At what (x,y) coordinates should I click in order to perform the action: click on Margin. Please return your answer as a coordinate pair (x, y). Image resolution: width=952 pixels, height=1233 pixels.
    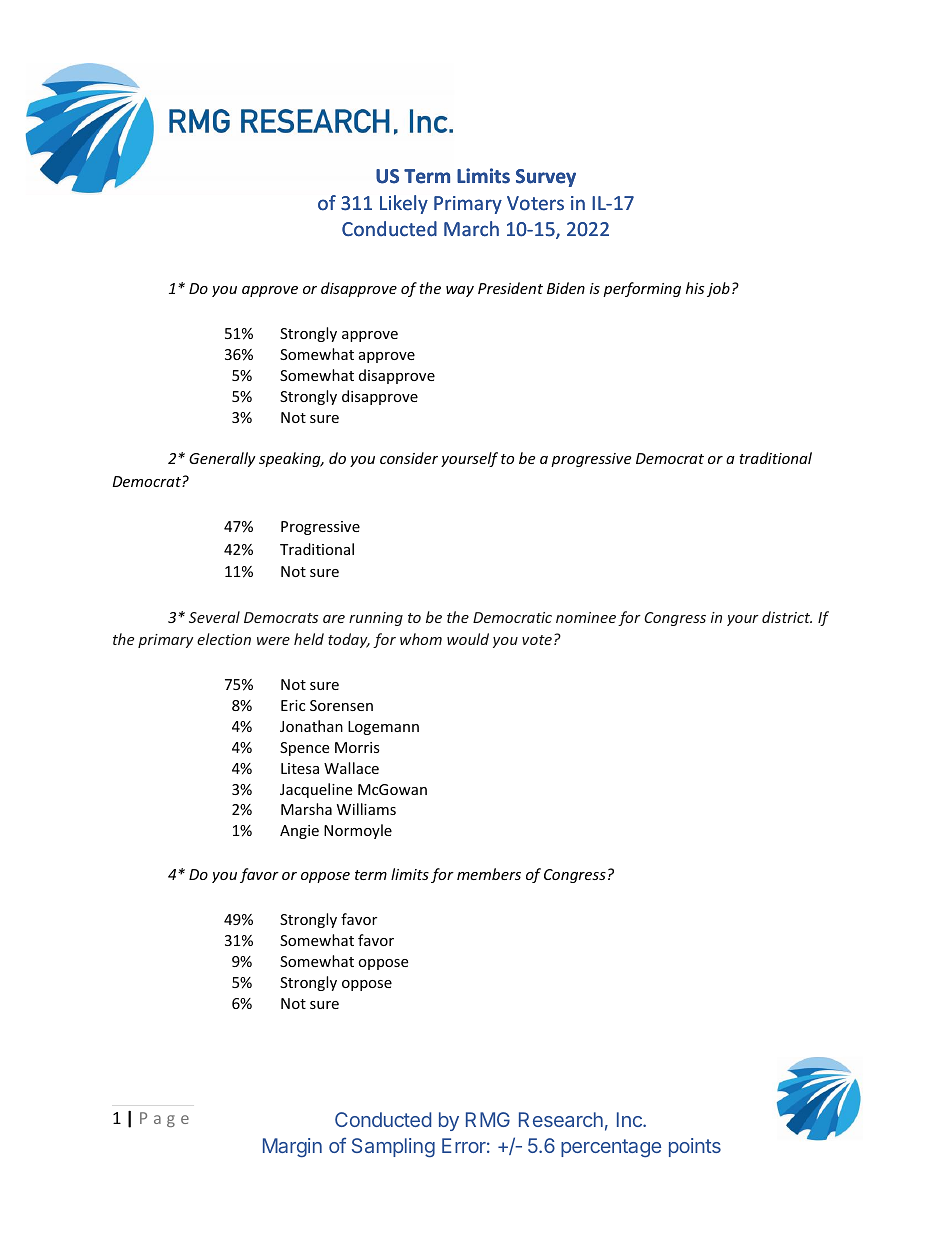
    Looking at the image, I should click on (292, 1148).
